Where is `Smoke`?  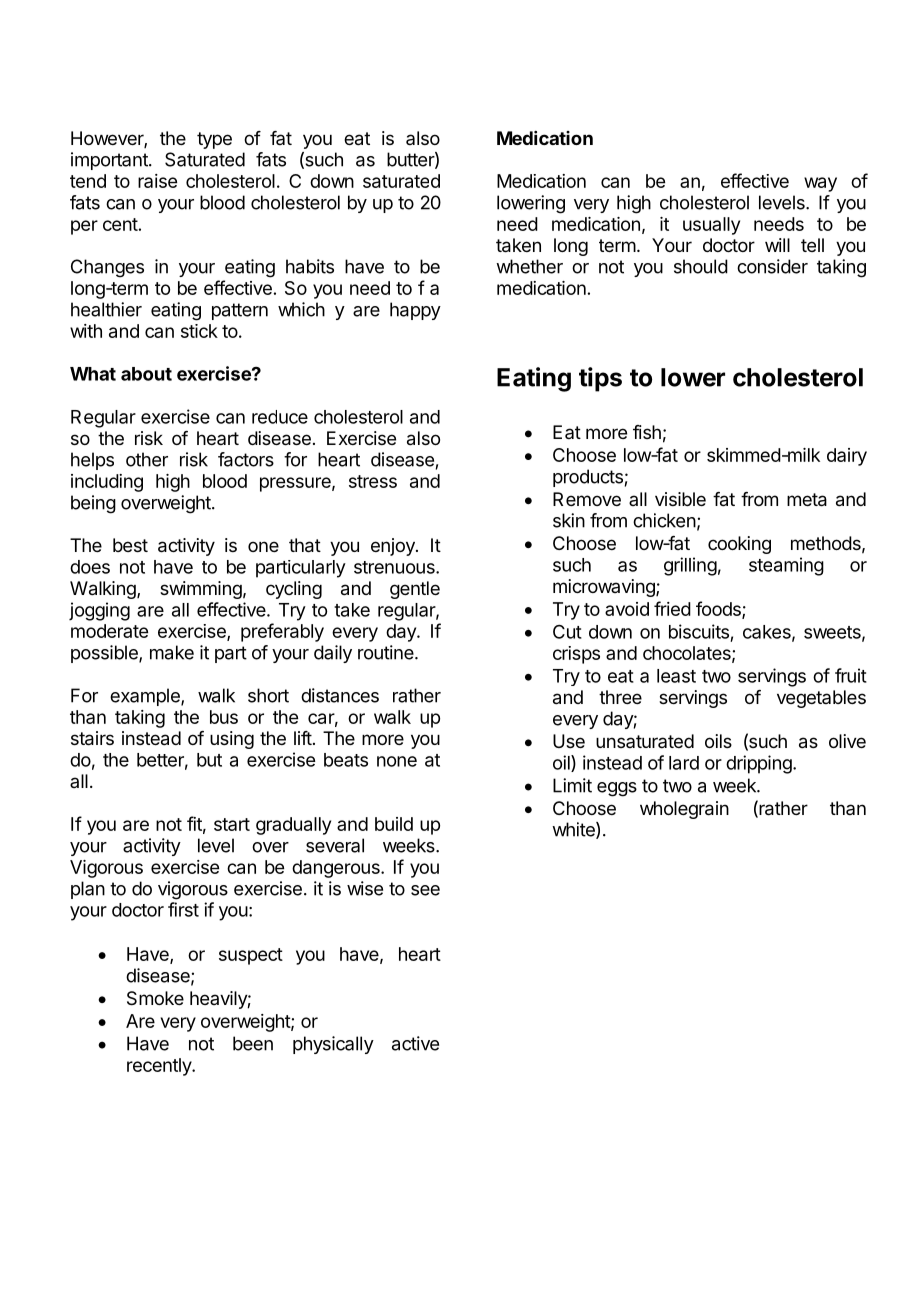 Smoke is located at coordinates (155, 998).
